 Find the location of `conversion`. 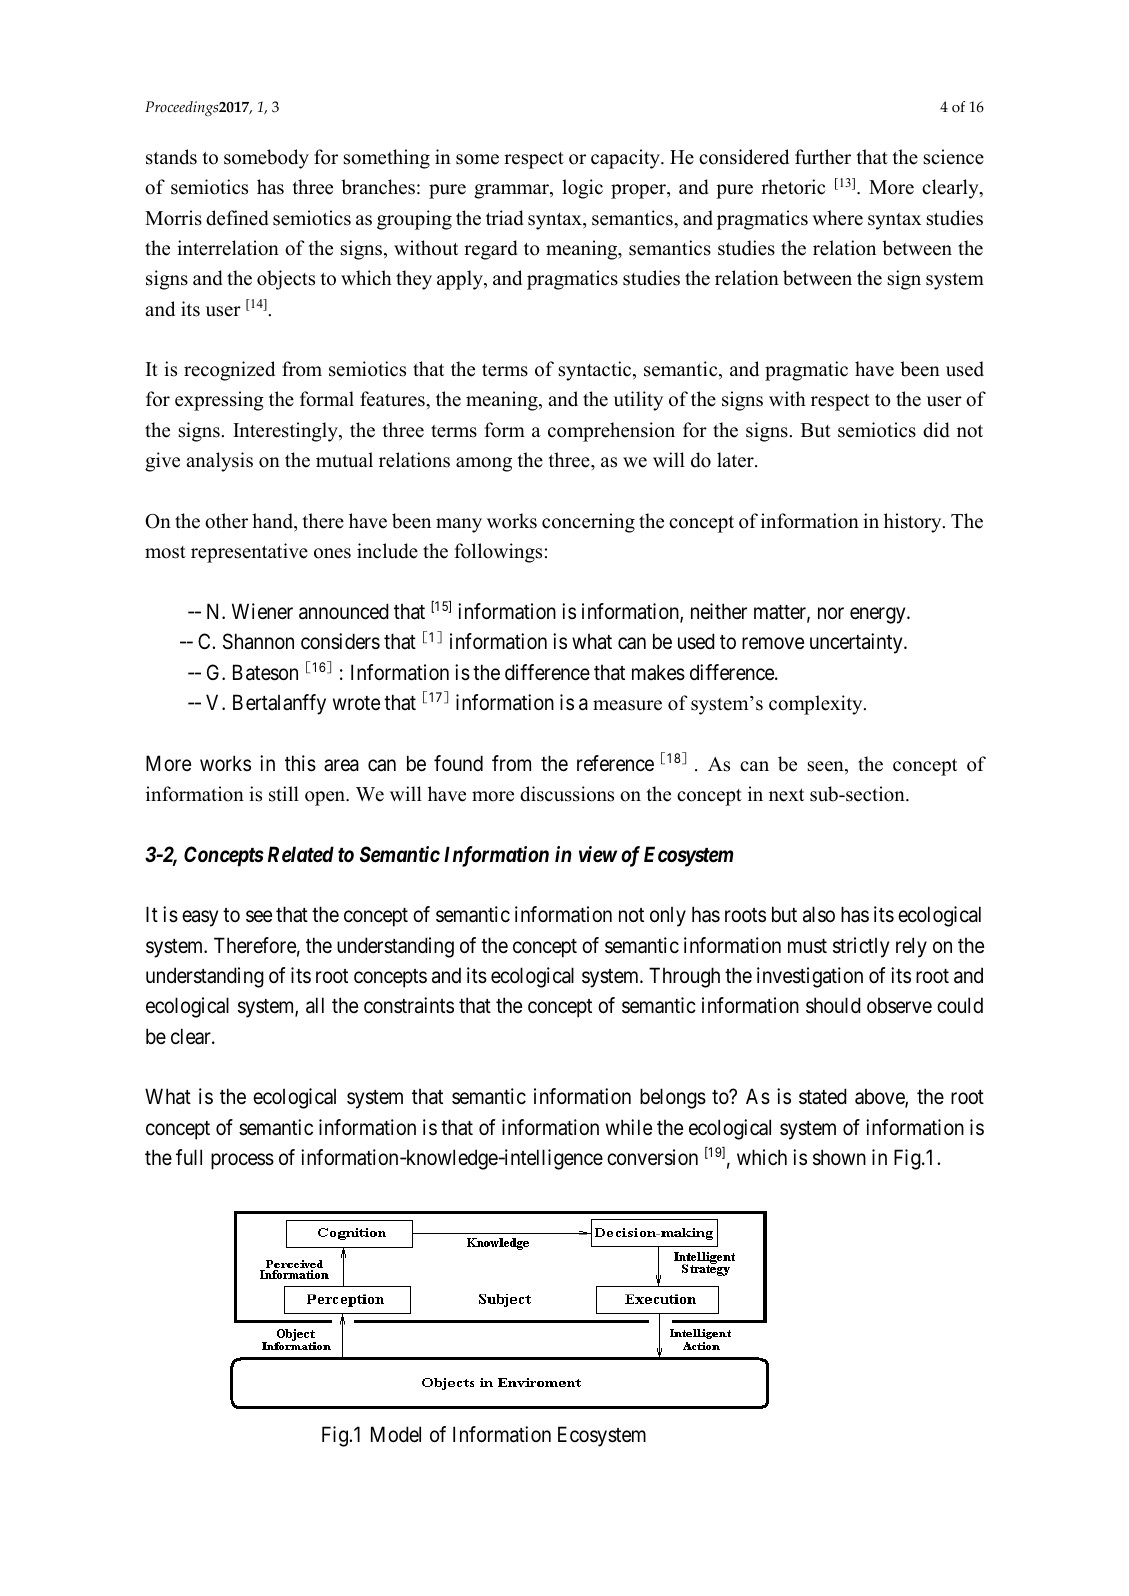

conversion is located at coordinates (652, 1157).
